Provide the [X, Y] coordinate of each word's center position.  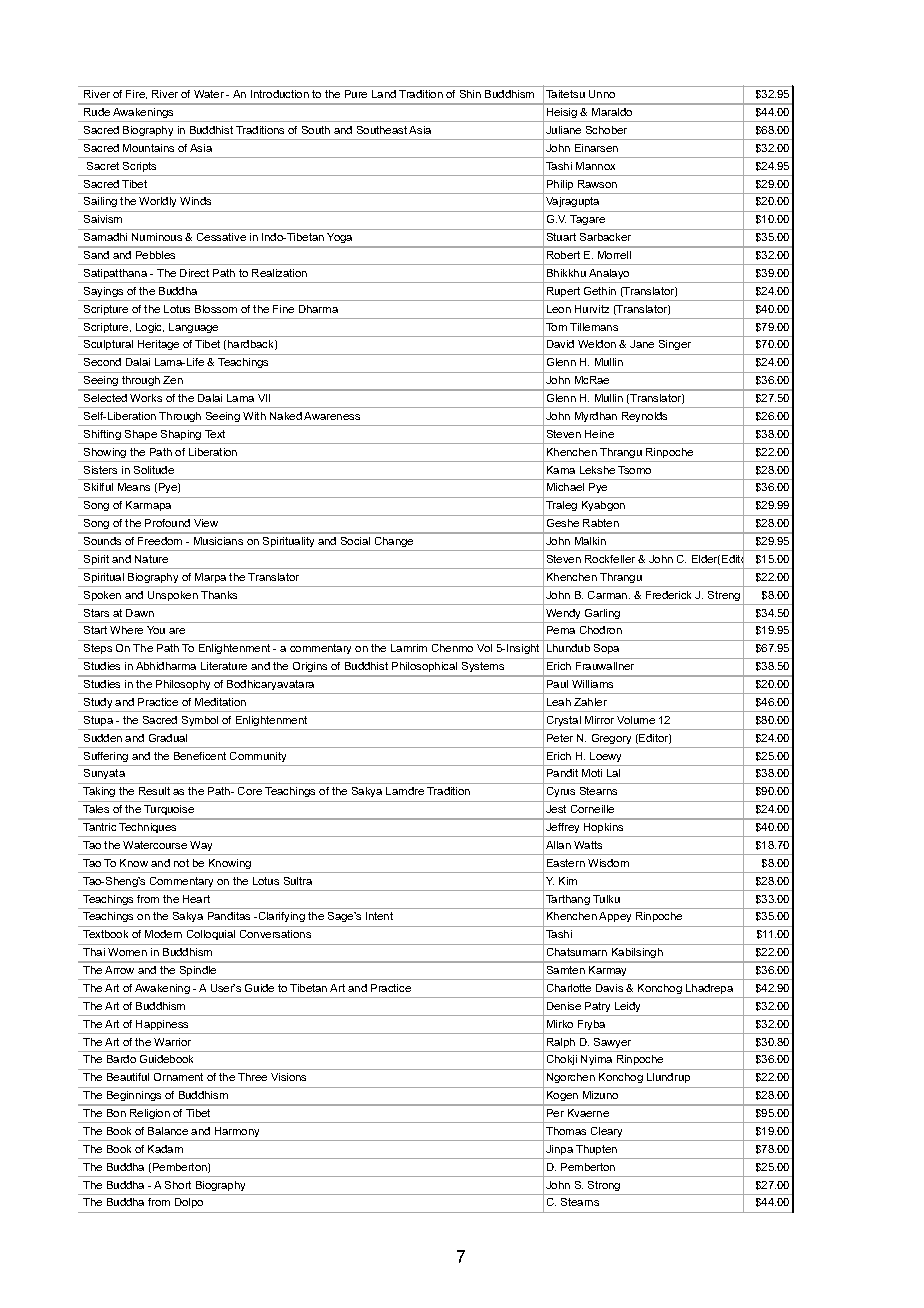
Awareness [332, 416]
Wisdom [608, 863]
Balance [168, 1131]
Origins [310, 667]
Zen [173, 380]
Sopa [606, 649]
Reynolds [644, 417]
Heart [196, 899]
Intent [379, 916]
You [156, 630]
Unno [602, 94]
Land [384, 94]
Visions [288, 1077]
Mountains [148, 148]
